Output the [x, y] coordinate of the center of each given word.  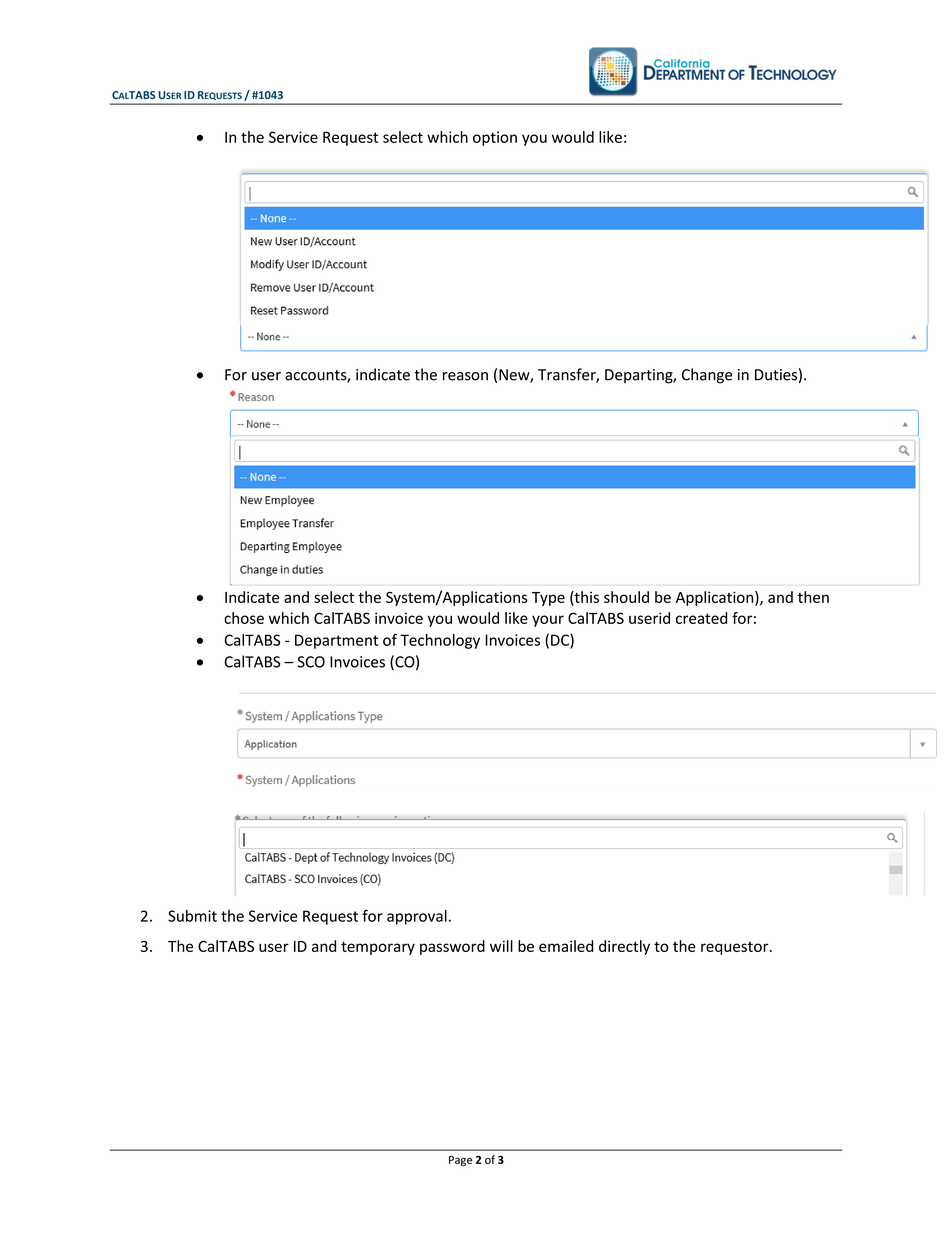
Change [707, 376]
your [548, 621]
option [495, 138]
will [501, 946]
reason [465, 376]
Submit [192, 916]
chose [244, 618]
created [701, 618]
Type [548, 599]
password [452, 947]
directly [624, 947]
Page [460, 1161]
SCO [311, 662]
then [813, 597]
